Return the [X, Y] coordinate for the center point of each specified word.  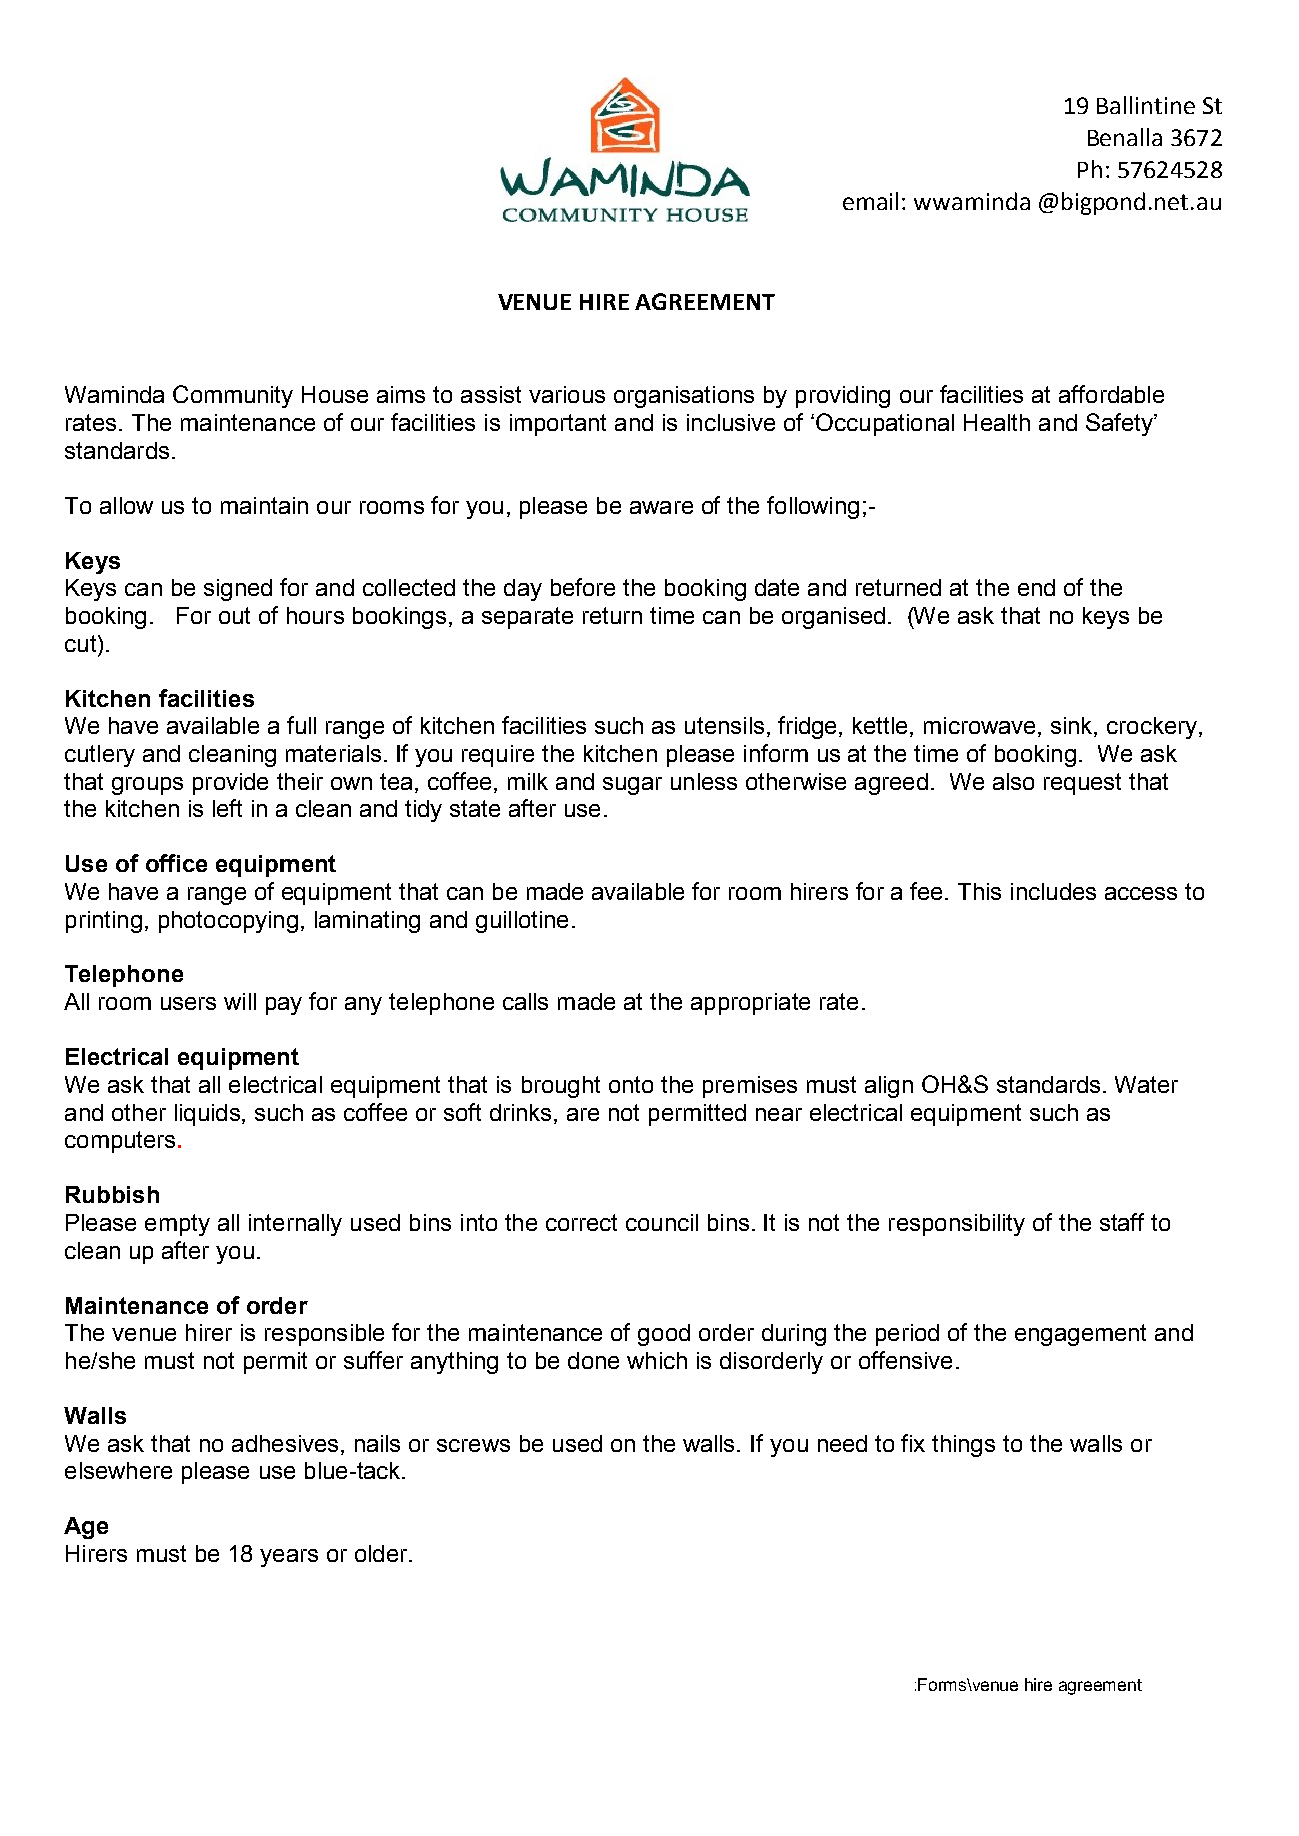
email [870, 201]
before [583, 587]
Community [233, 396]
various [567, 394]
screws [473, 1445]
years [289, 1558]
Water [1146, 1084]
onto [631, 1084]
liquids [207, 1115]
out [234, 615]
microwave [979, 725]
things [963, 1446]
